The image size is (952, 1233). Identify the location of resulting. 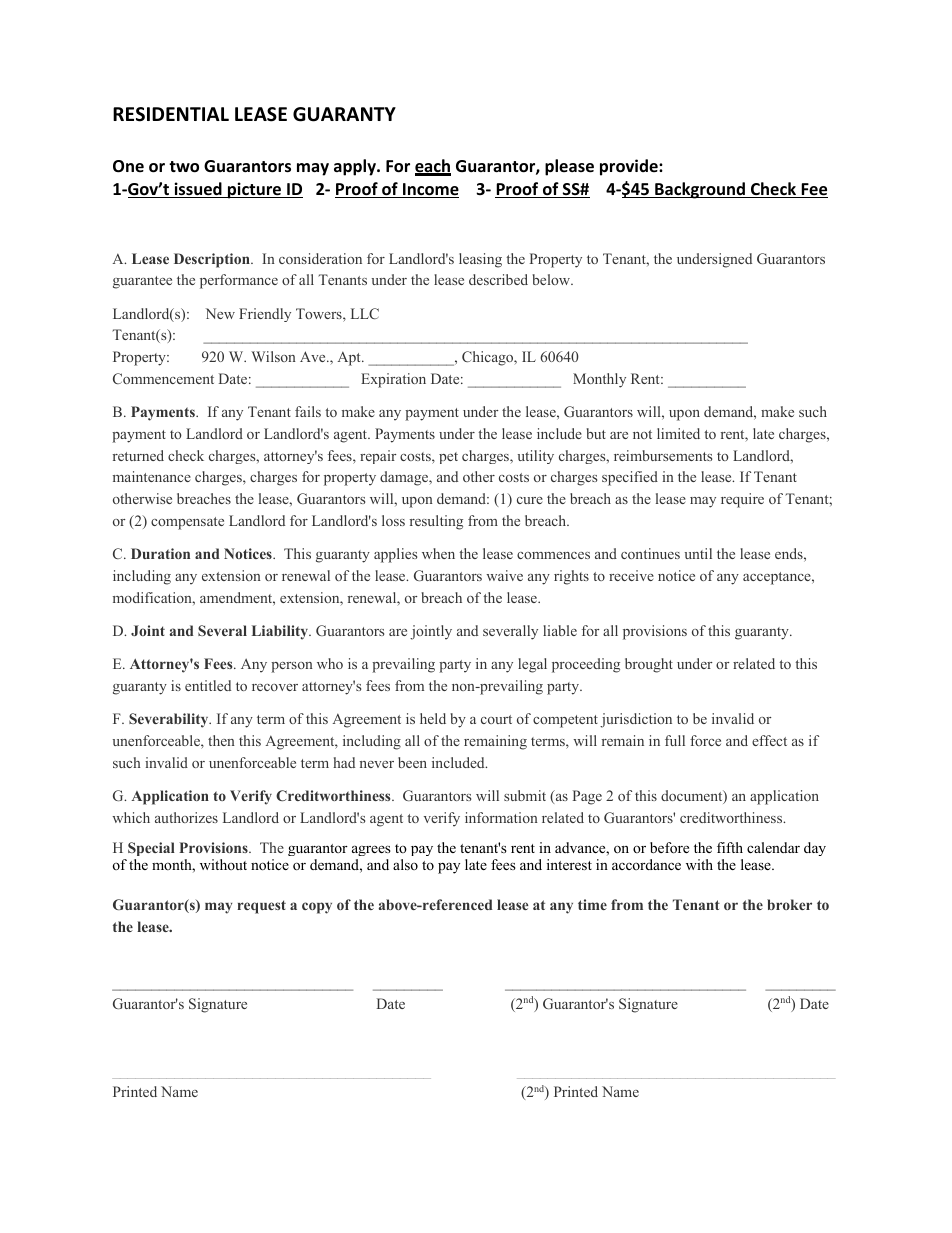
(436, 522).
